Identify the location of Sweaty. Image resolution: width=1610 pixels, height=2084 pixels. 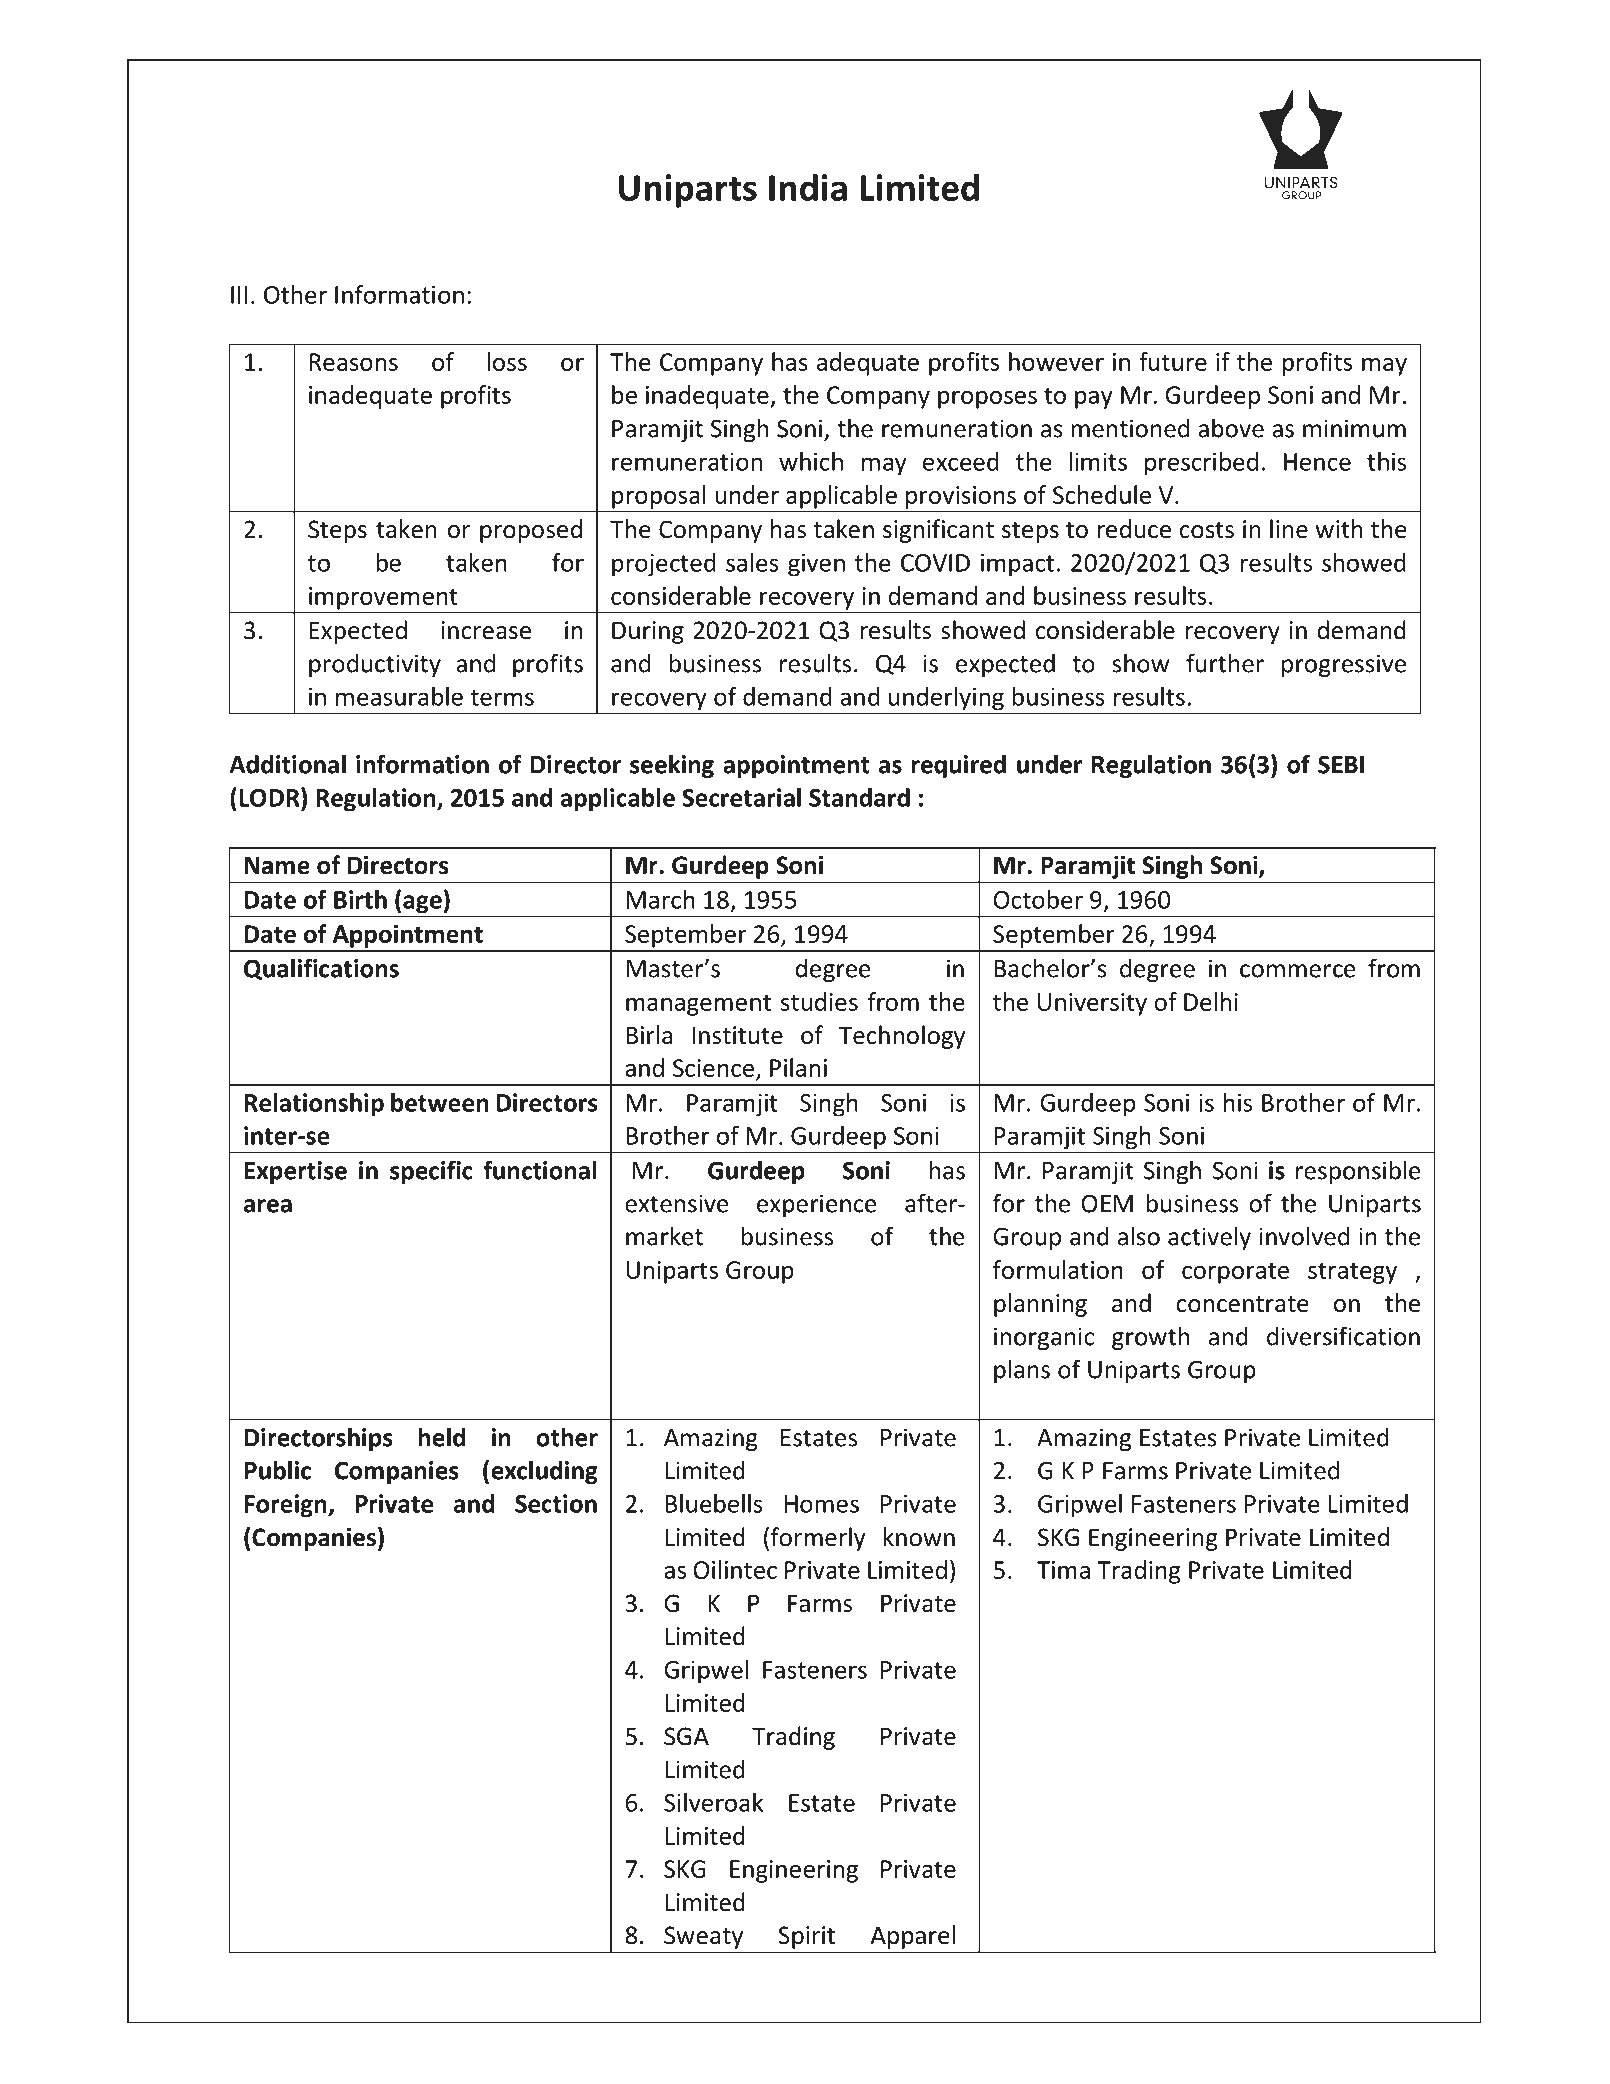
(703, 1937).
